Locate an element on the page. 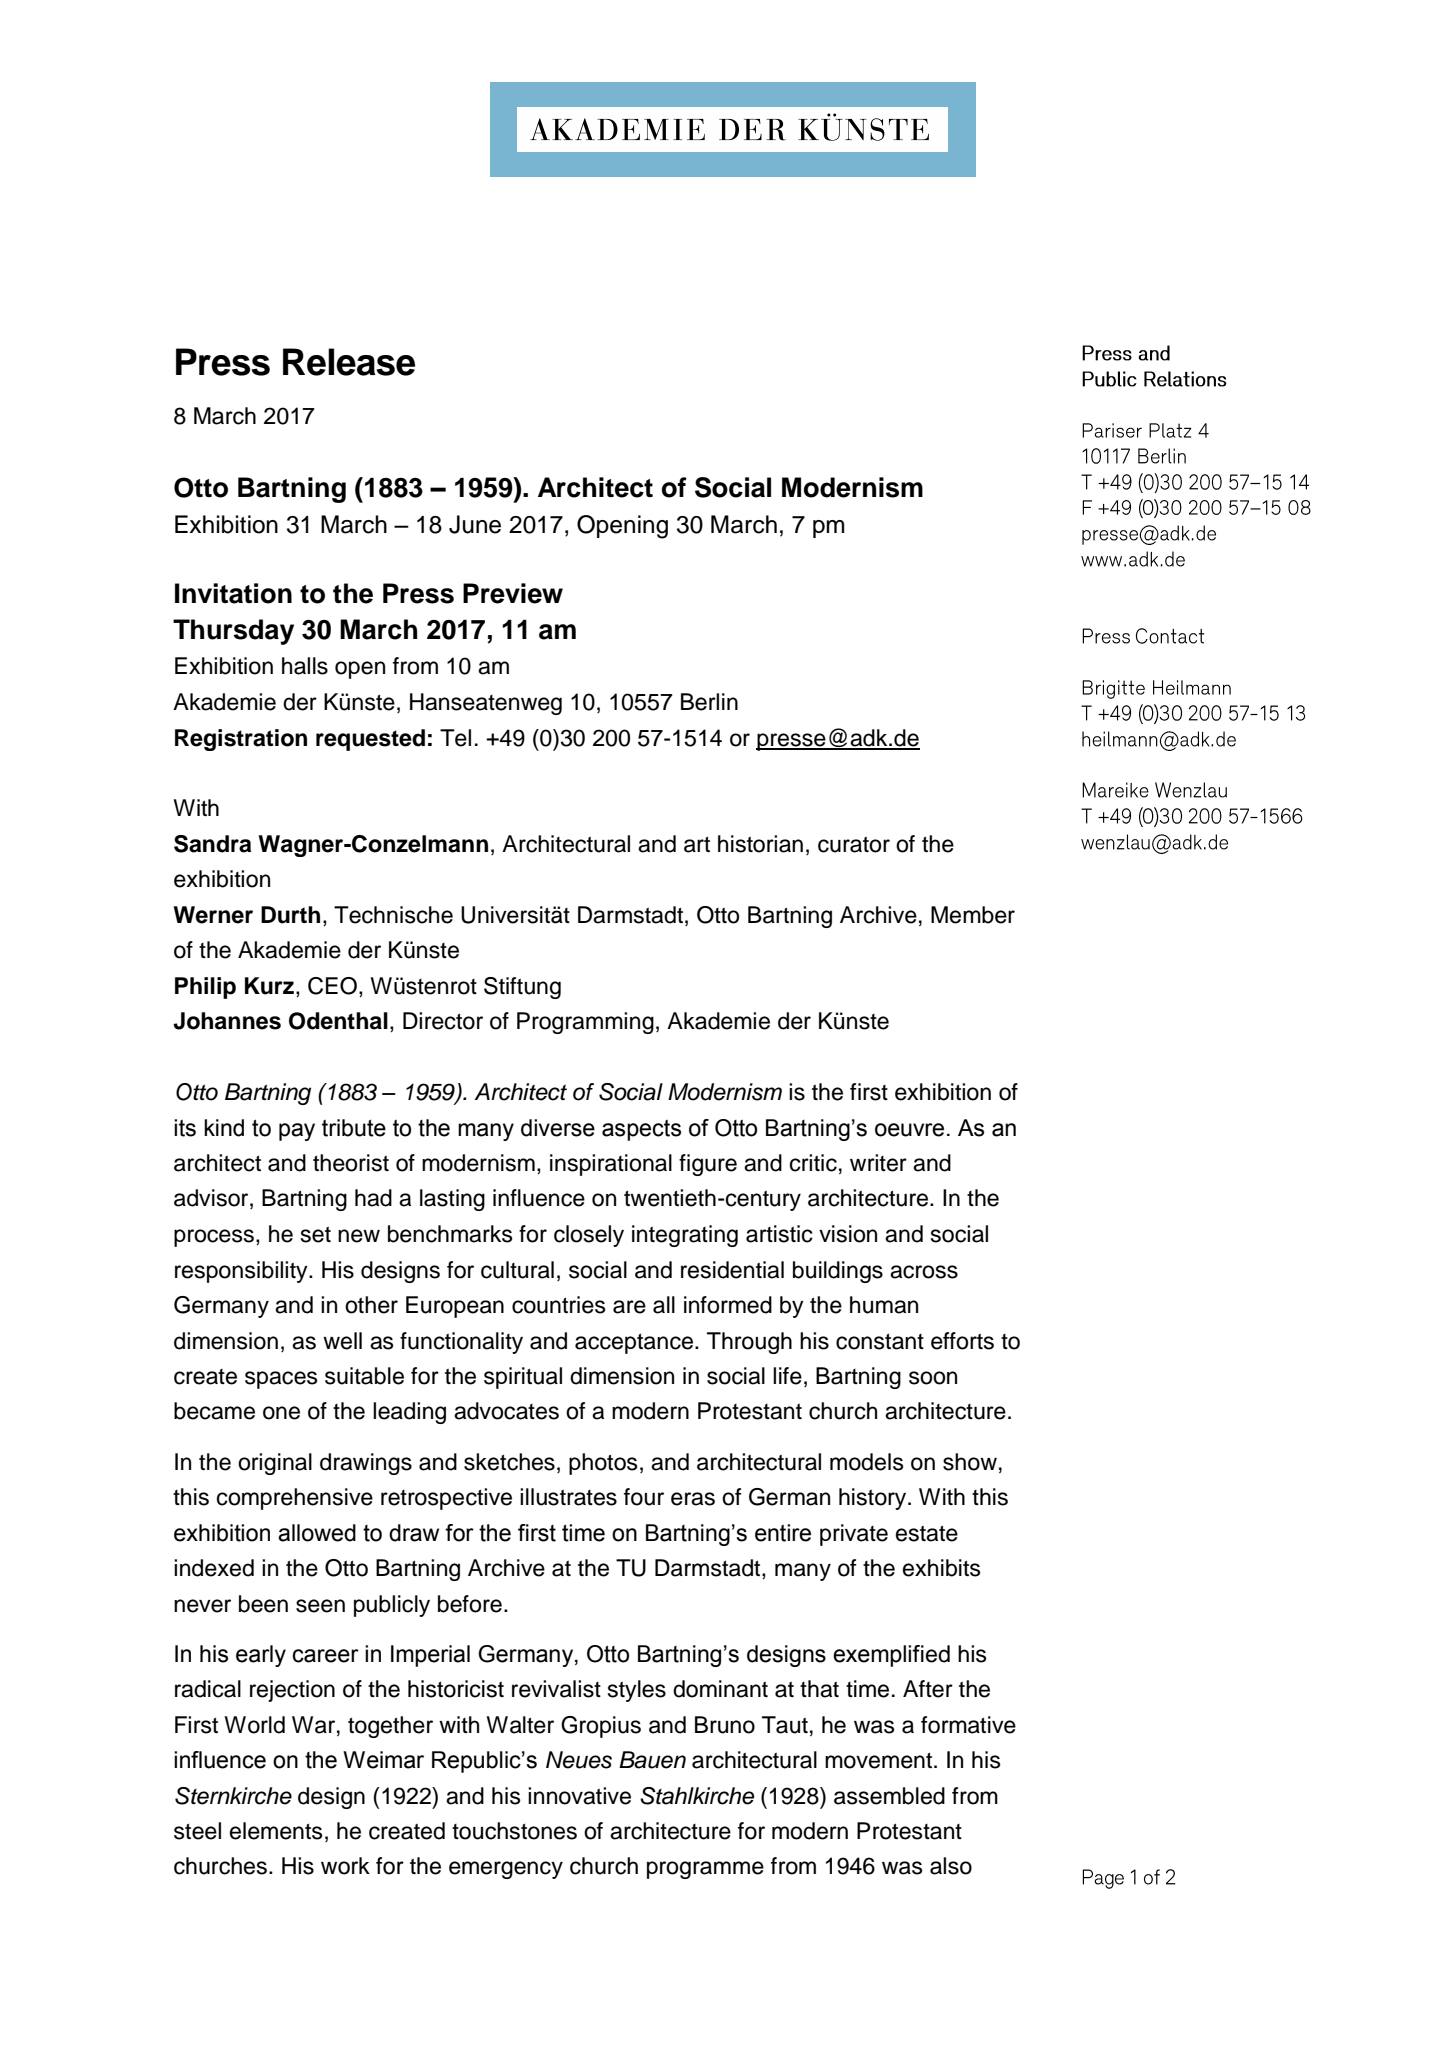 The image size is (1455, 2060). Tel is located at coordinates (455, 738).
